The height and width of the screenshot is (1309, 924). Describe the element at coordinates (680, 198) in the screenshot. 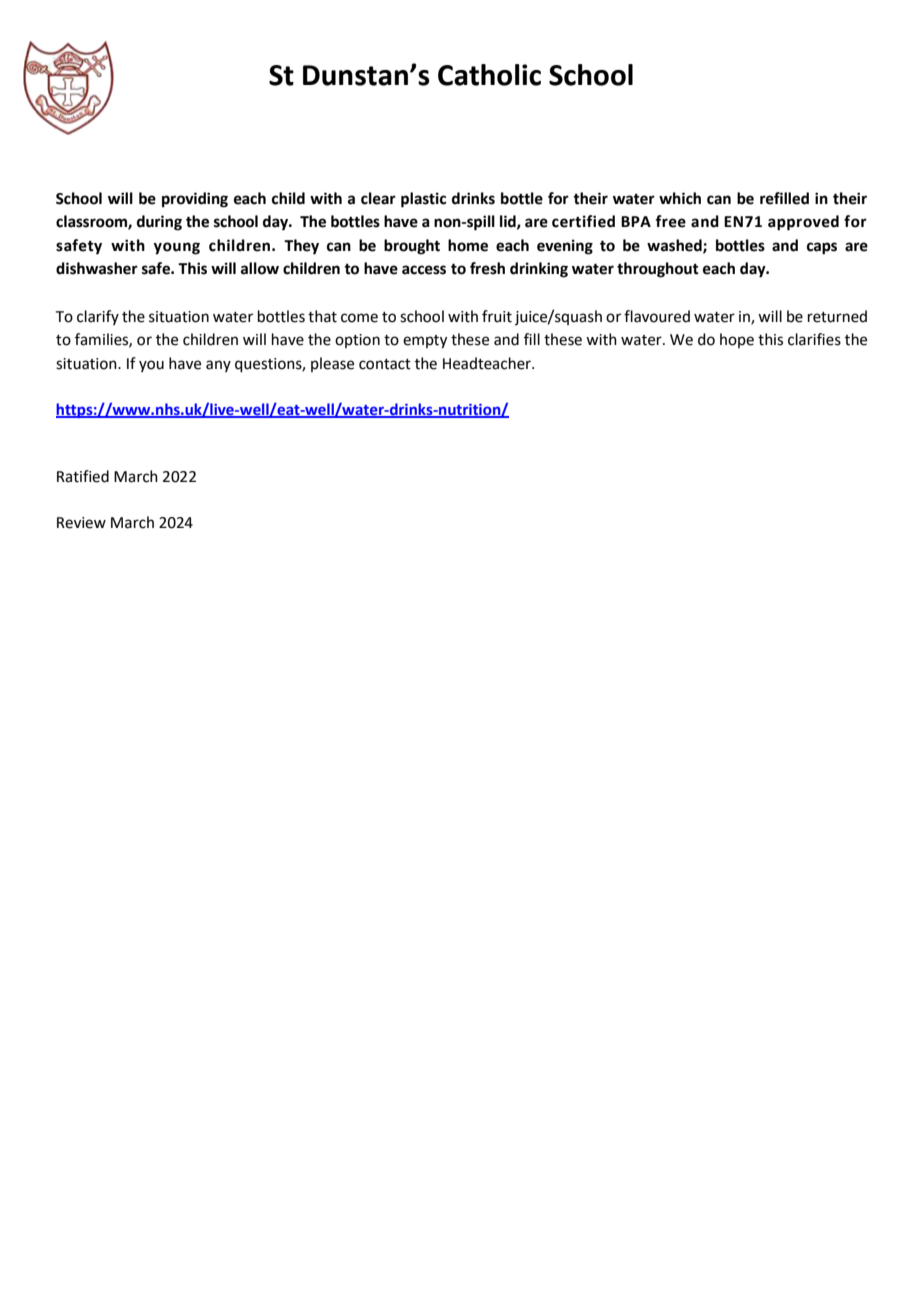

I see `which` at that location.
